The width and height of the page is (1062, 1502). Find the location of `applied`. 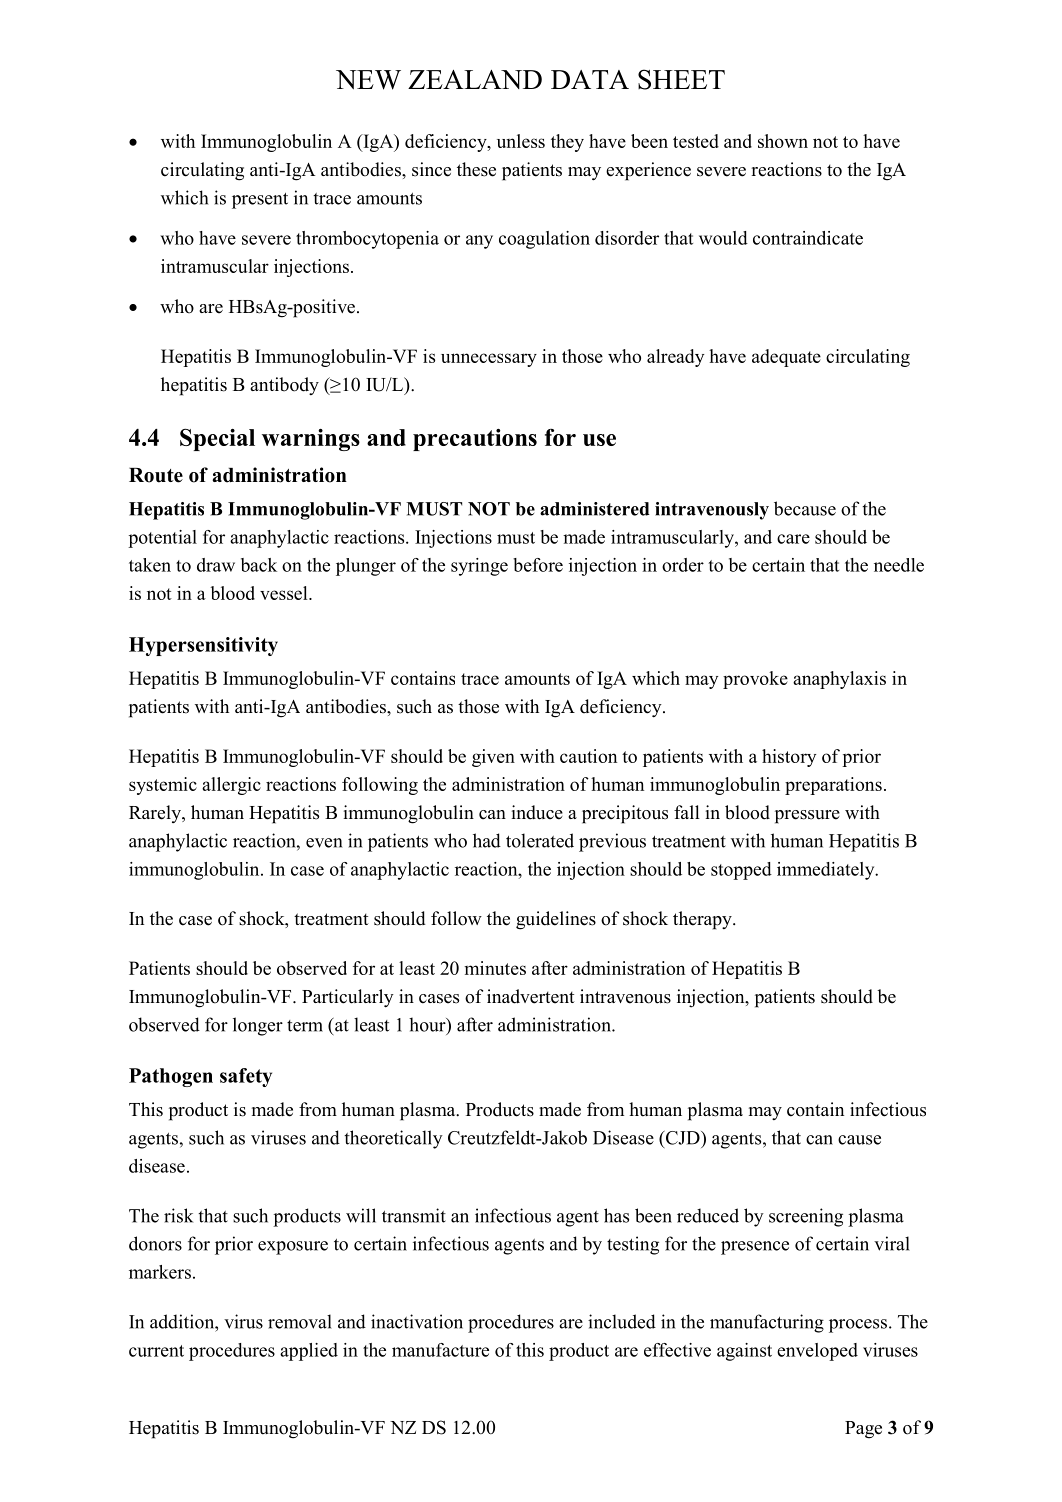

applied is located at coordinates (309, 1352).
